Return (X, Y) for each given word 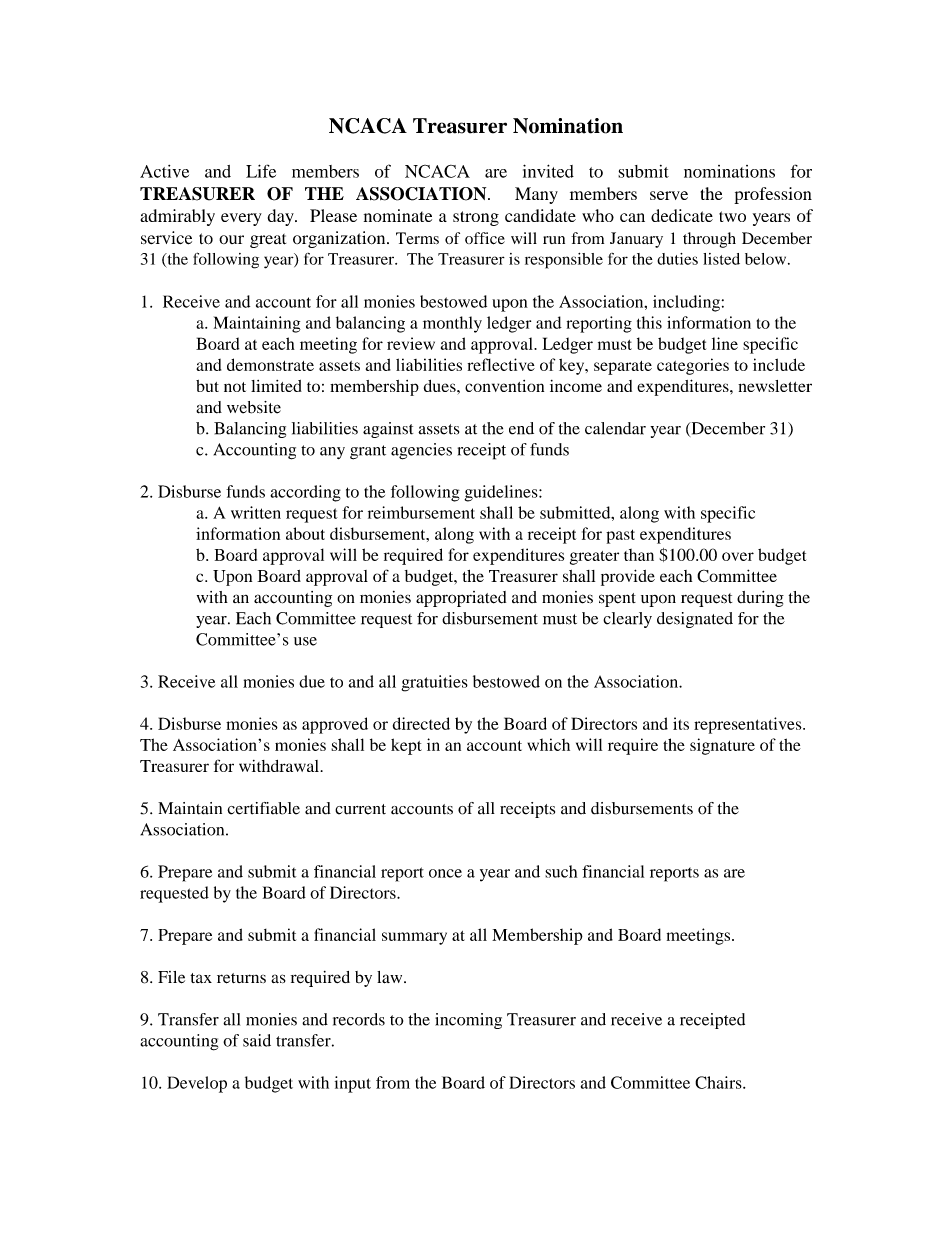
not (235, 387)
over (738, 556)
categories (693, 366)
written (256, 512)
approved (335, 725)
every (241, 219)
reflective (501, 364)
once (445, 873)
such (561, 871)
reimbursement (421, 512)
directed (421, 723)
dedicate (682, 215)
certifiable (263, 808)
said (257, 1040)
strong (476, 218)
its (681, 723)
